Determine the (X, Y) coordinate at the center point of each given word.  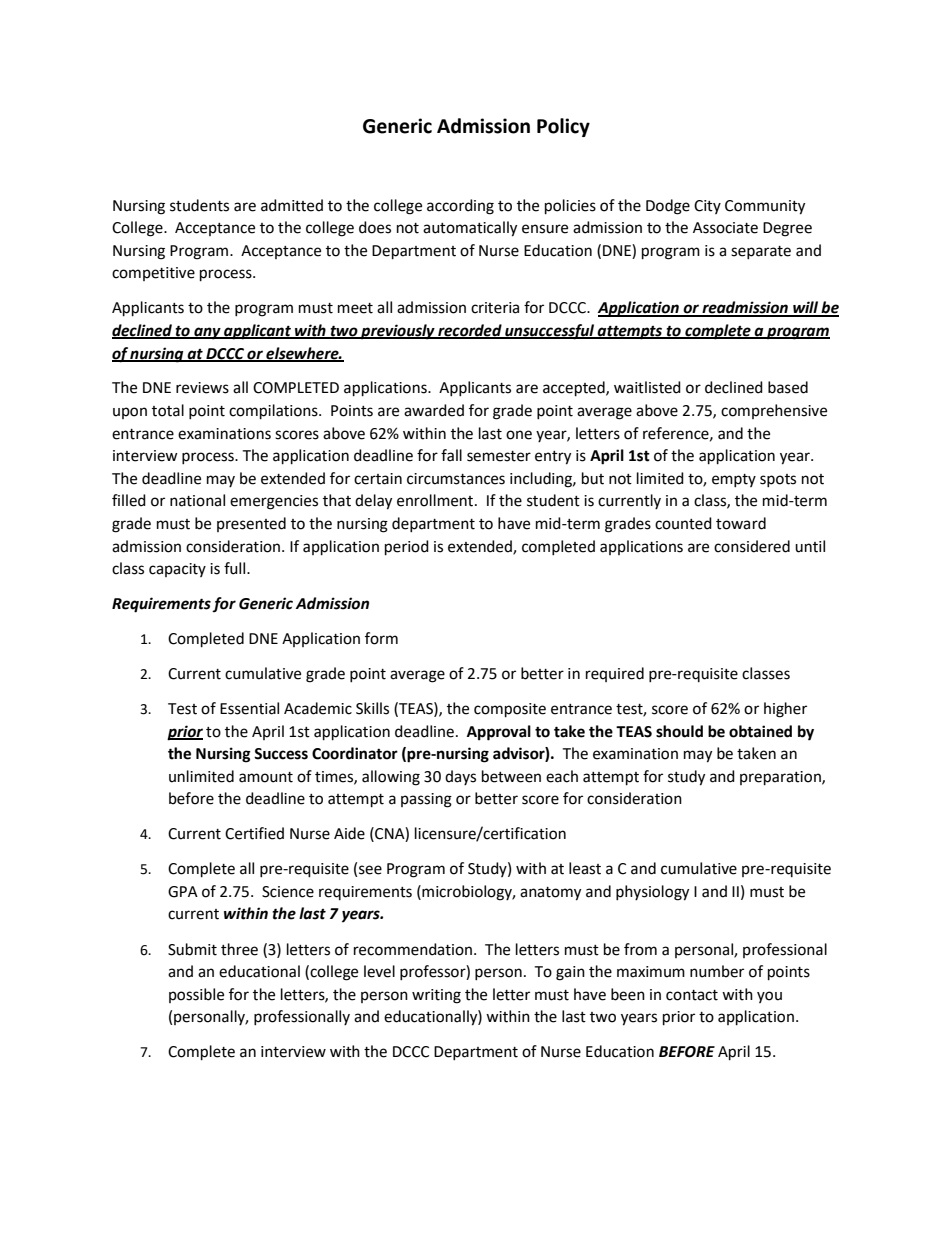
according (460, 207)
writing (436, 996)
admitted (292, 205)
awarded (434, 410)
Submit (192, 949)
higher (785, 710)
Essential (249, 708)
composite (510, 710)
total (168, 410)
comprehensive (774, 411)
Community (765, 207)
